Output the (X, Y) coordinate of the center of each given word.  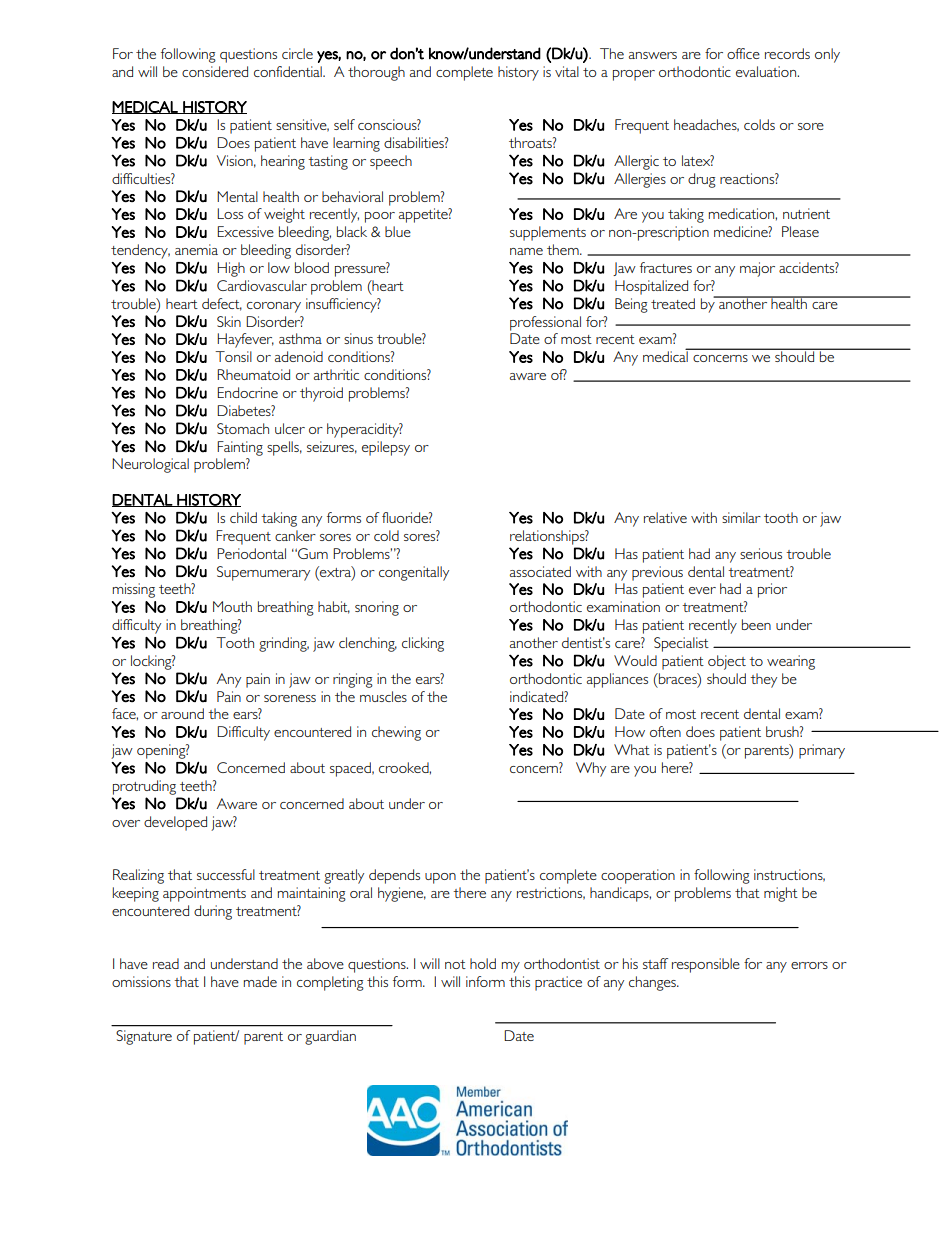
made (260, 981)
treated (673, 303)
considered (215, 71)
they (763, 680)
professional (545, 323)
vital (567, 71)
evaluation (767, 71)
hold (483, 963)
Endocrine (247, 392)
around (182, 713)
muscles (383, 696)
